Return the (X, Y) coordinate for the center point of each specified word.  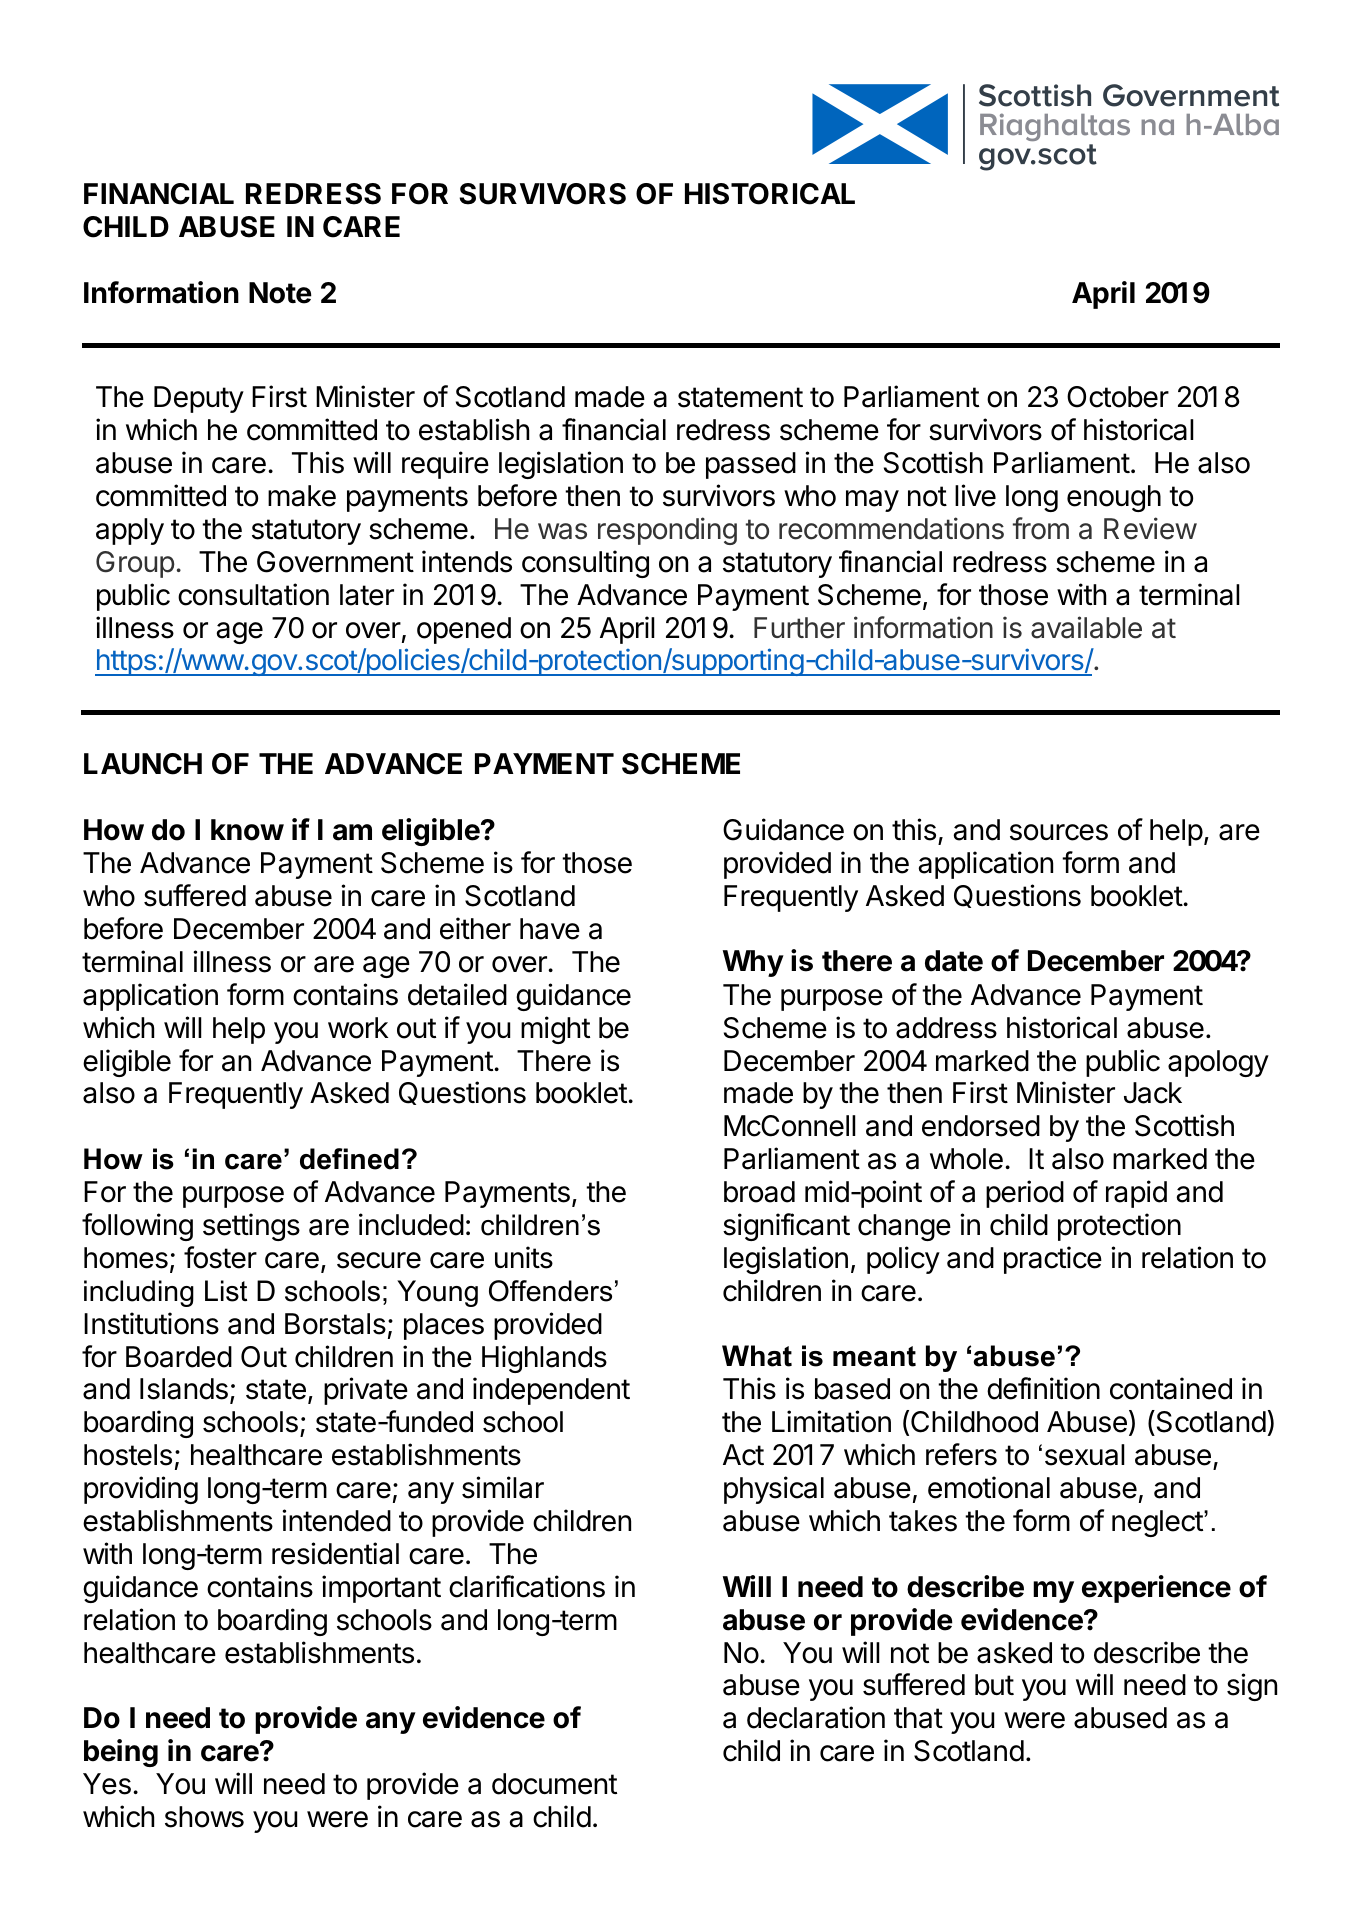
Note (280, 293)
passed (751, 465)
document (554, 1784)
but (994, 1685)
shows (204, 1817)
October (1118, 397)
